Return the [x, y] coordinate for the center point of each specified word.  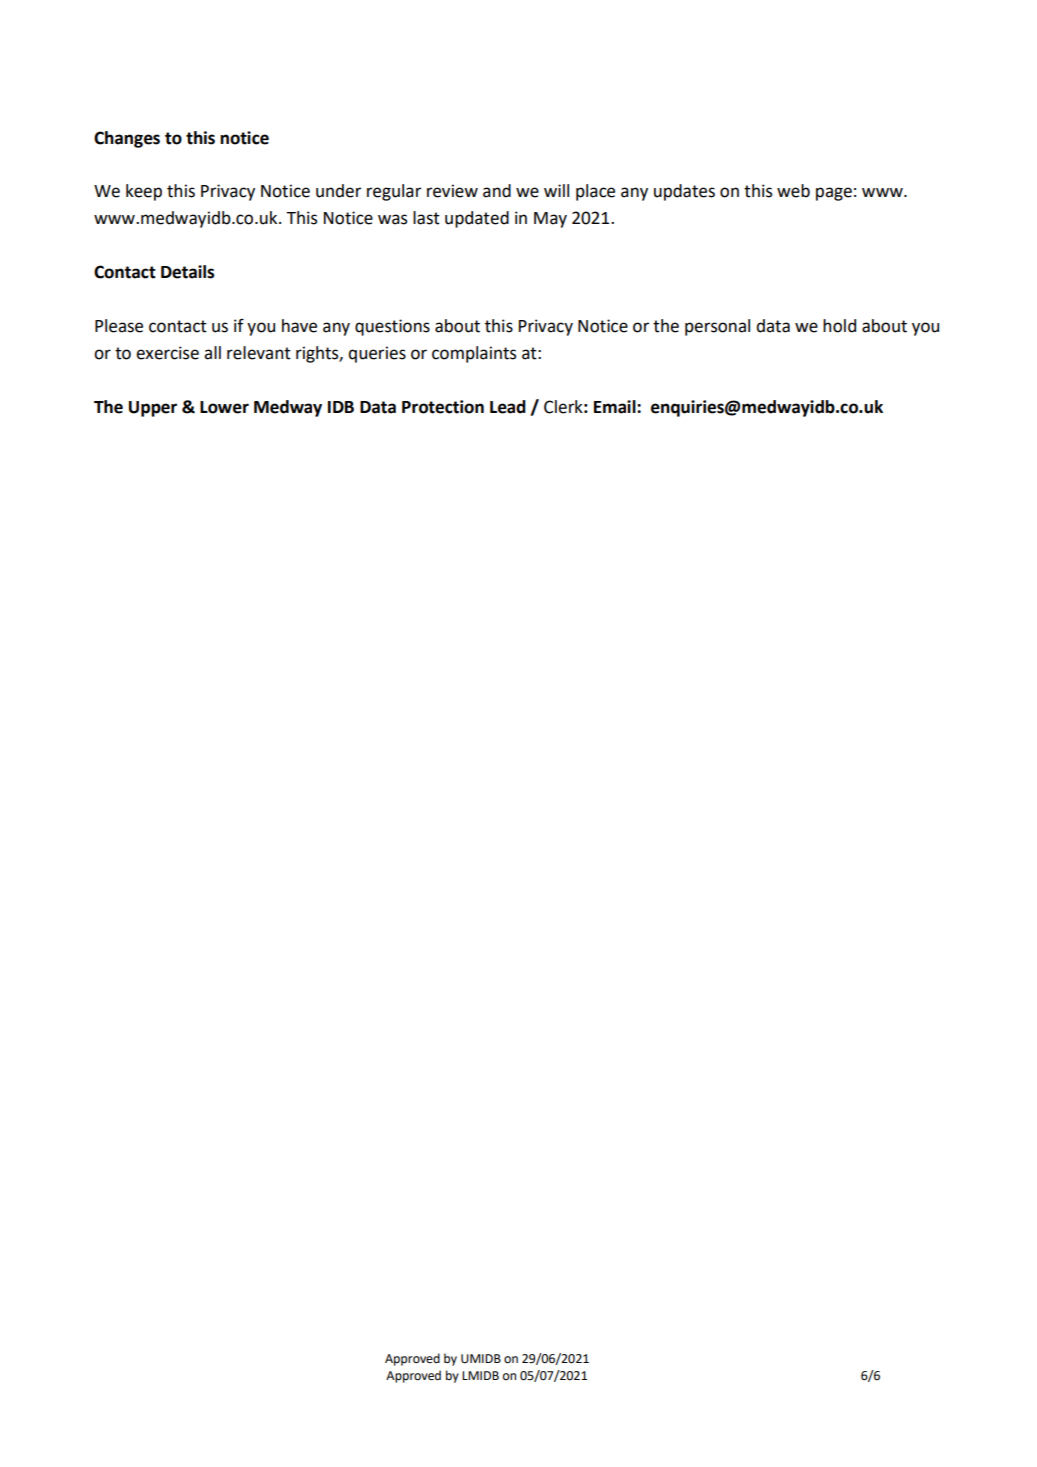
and [497, 191]
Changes [127, 139]
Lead [508, 407]
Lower [224, 407]
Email [616, 407]
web [793, 191]
